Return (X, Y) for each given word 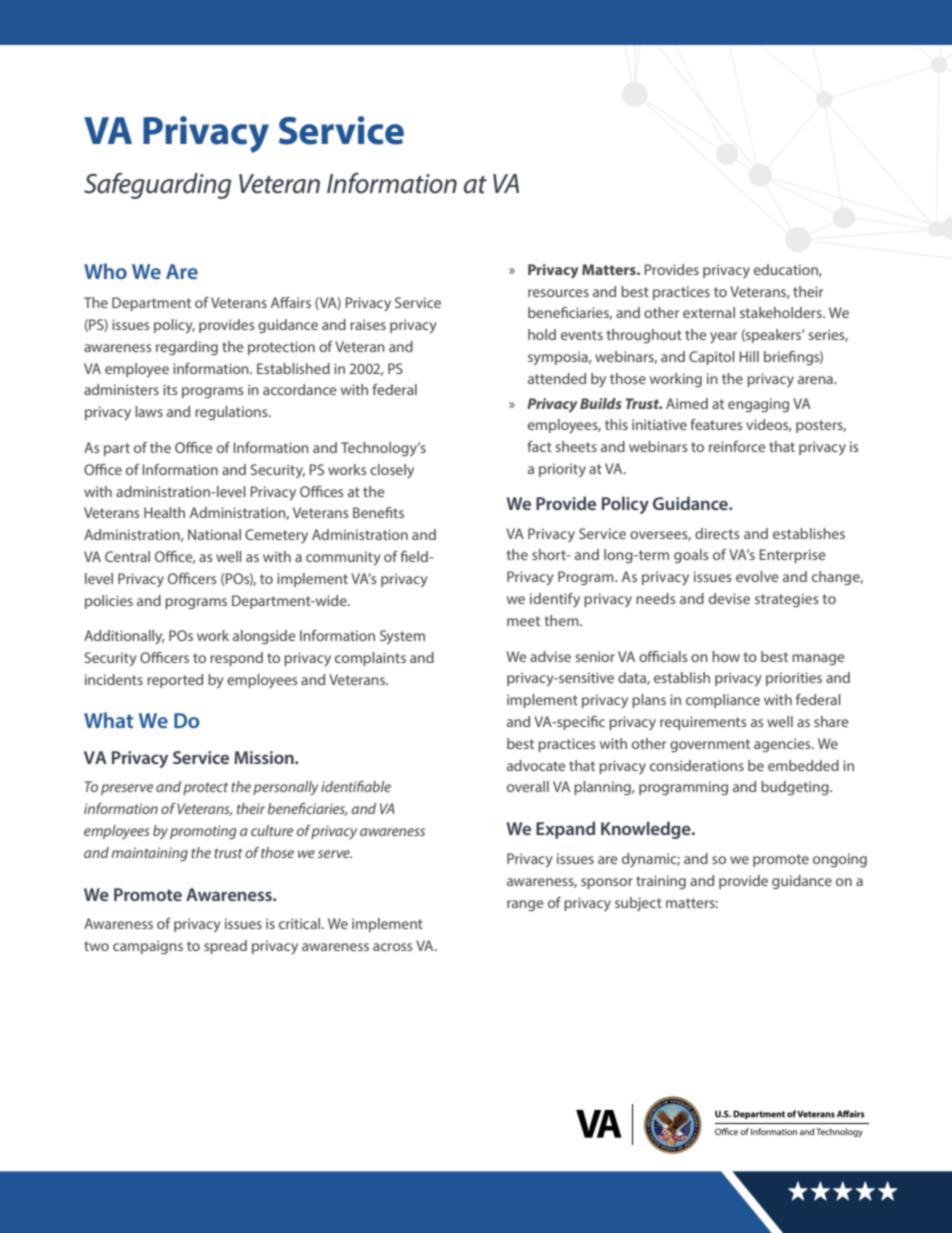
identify (555, 600)
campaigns (148, 947)
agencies (783, 745)
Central (127, 556)
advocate (536, 765)
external (709, 312)
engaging (758, 405)
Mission (265, 757)
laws (149, 411)
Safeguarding (157, 186)
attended (557, 378)
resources (558, 293)
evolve (757, 576)
